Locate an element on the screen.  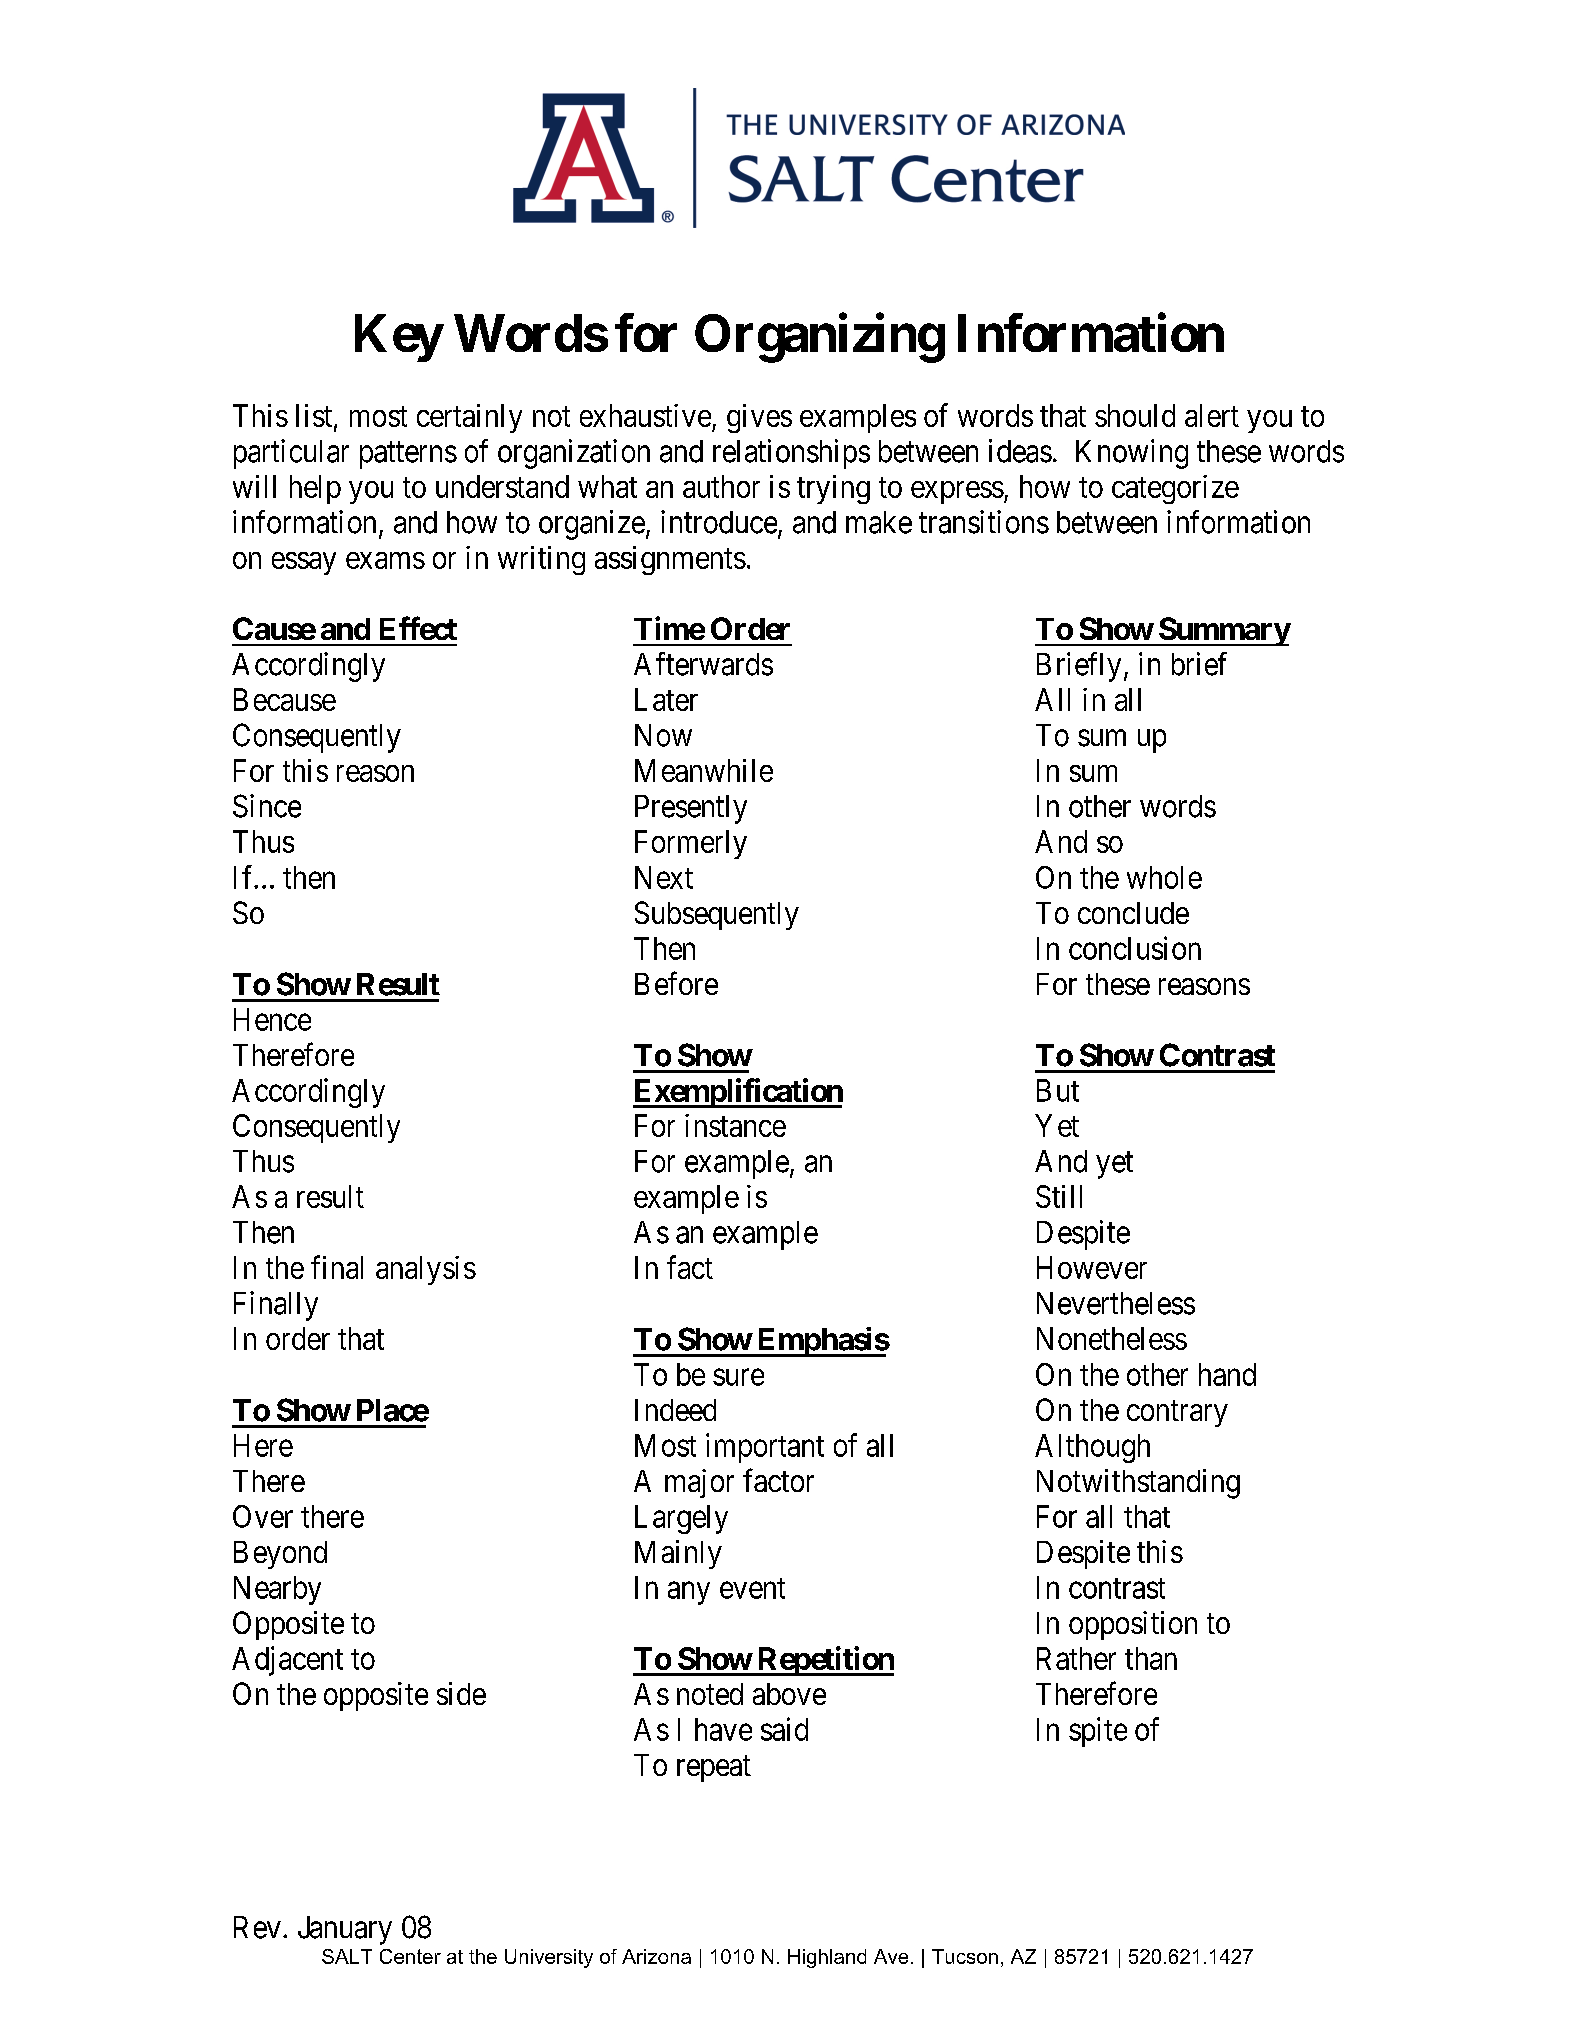
But is located at coordinates (1058, 1090).
